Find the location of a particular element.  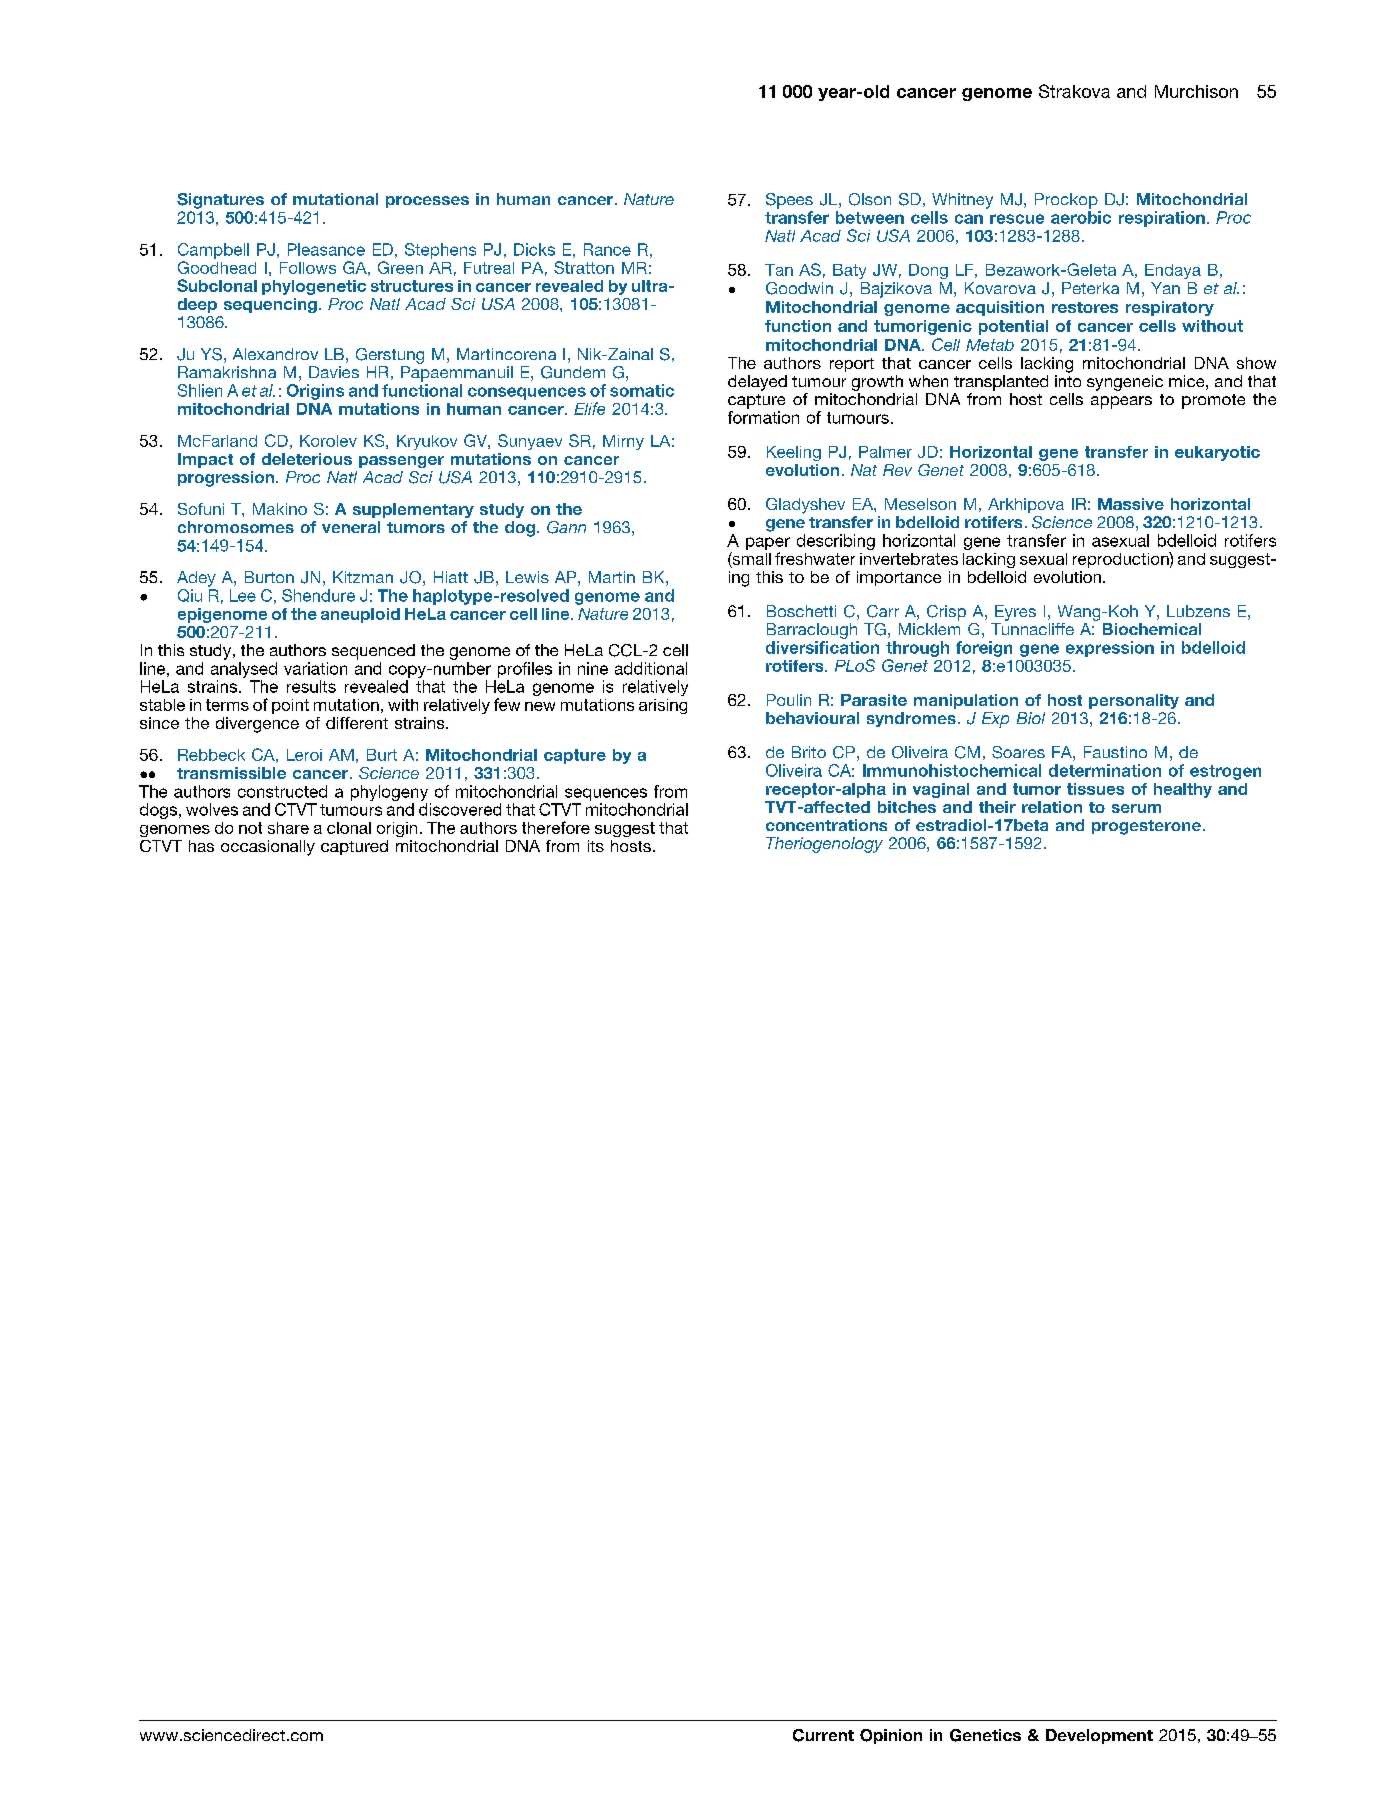

its is located at coordinates (596, 846).
